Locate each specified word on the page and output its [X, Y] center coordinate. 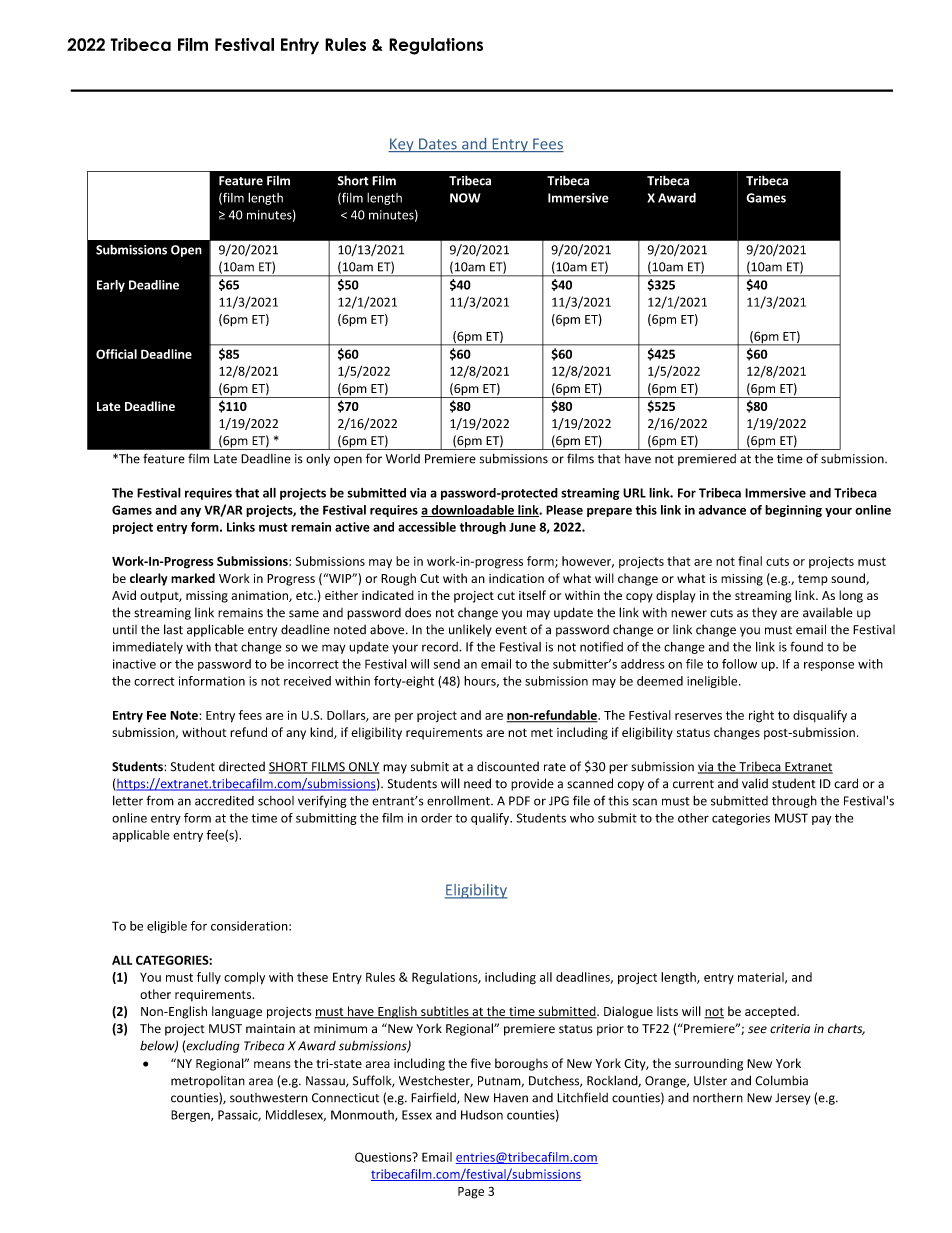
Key [402, 145]
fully [209, 978]
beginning [793, 511]
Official [116, 354]
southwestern [269, 1098]
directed [242, 766]
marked [193, 578]
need [477, 783]
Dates [438, 145]
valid [755, 783]
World [403, 459]
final [750, 561]
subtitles [445, 1012]
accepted [771, 1012]
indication [516, 578]
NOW [465, 198]
